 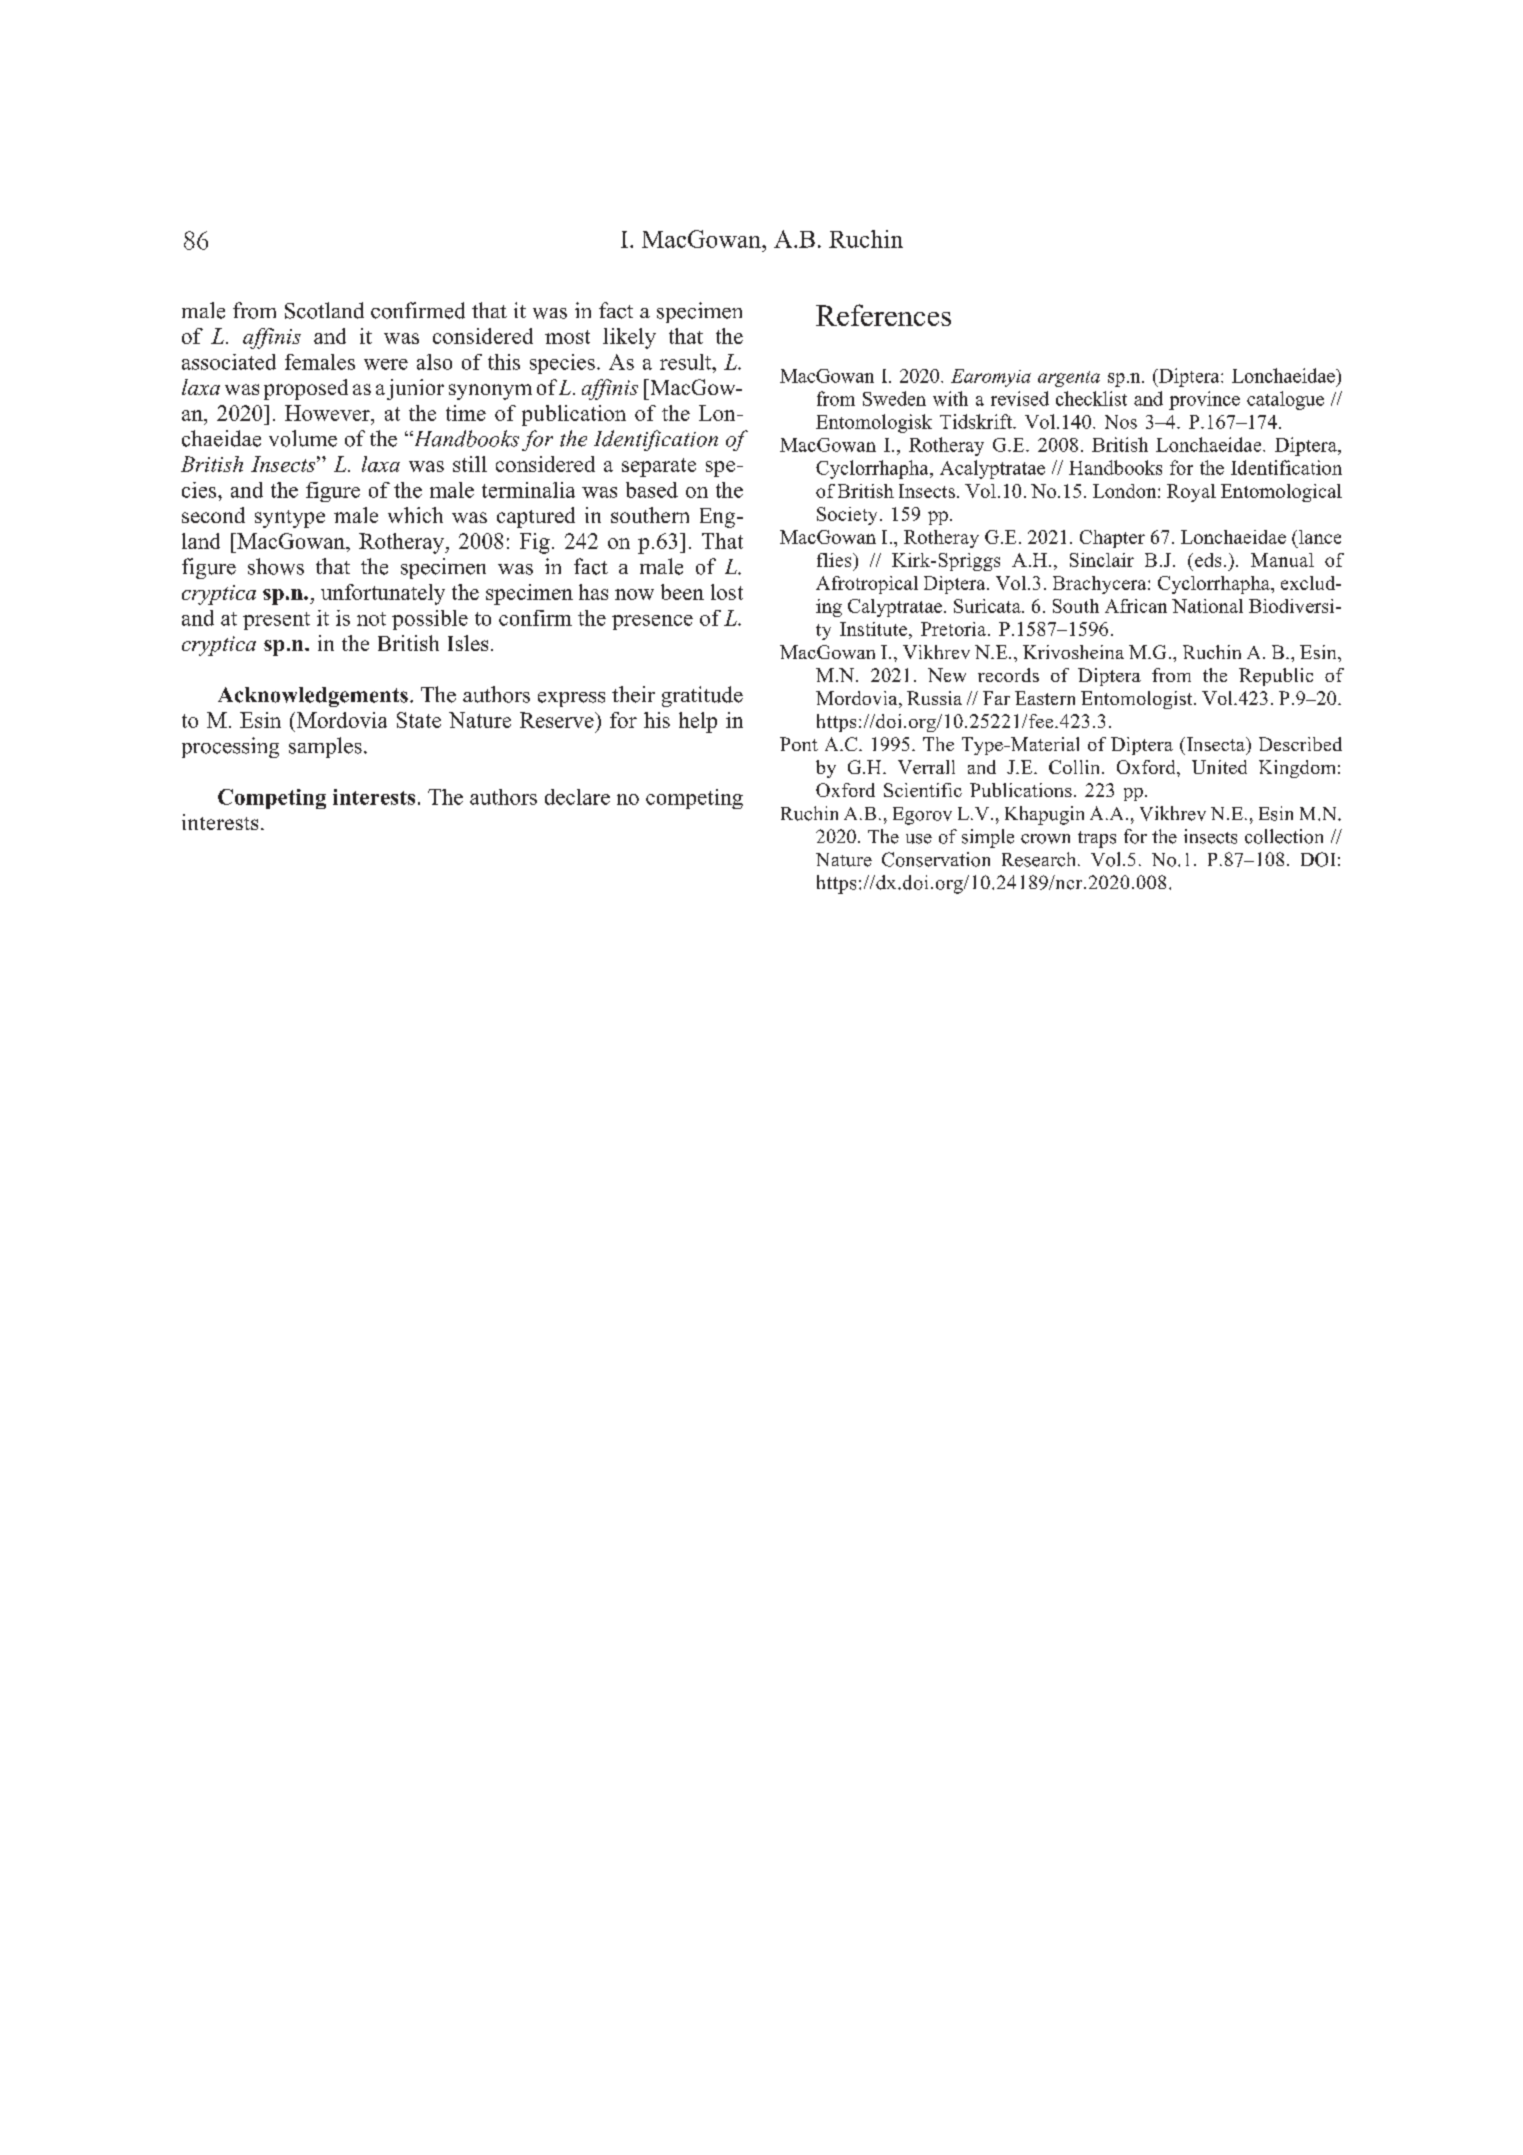 What do you see at coordinates (883, 315) in the page?
I see `References` at bounding box center [883, 315].
